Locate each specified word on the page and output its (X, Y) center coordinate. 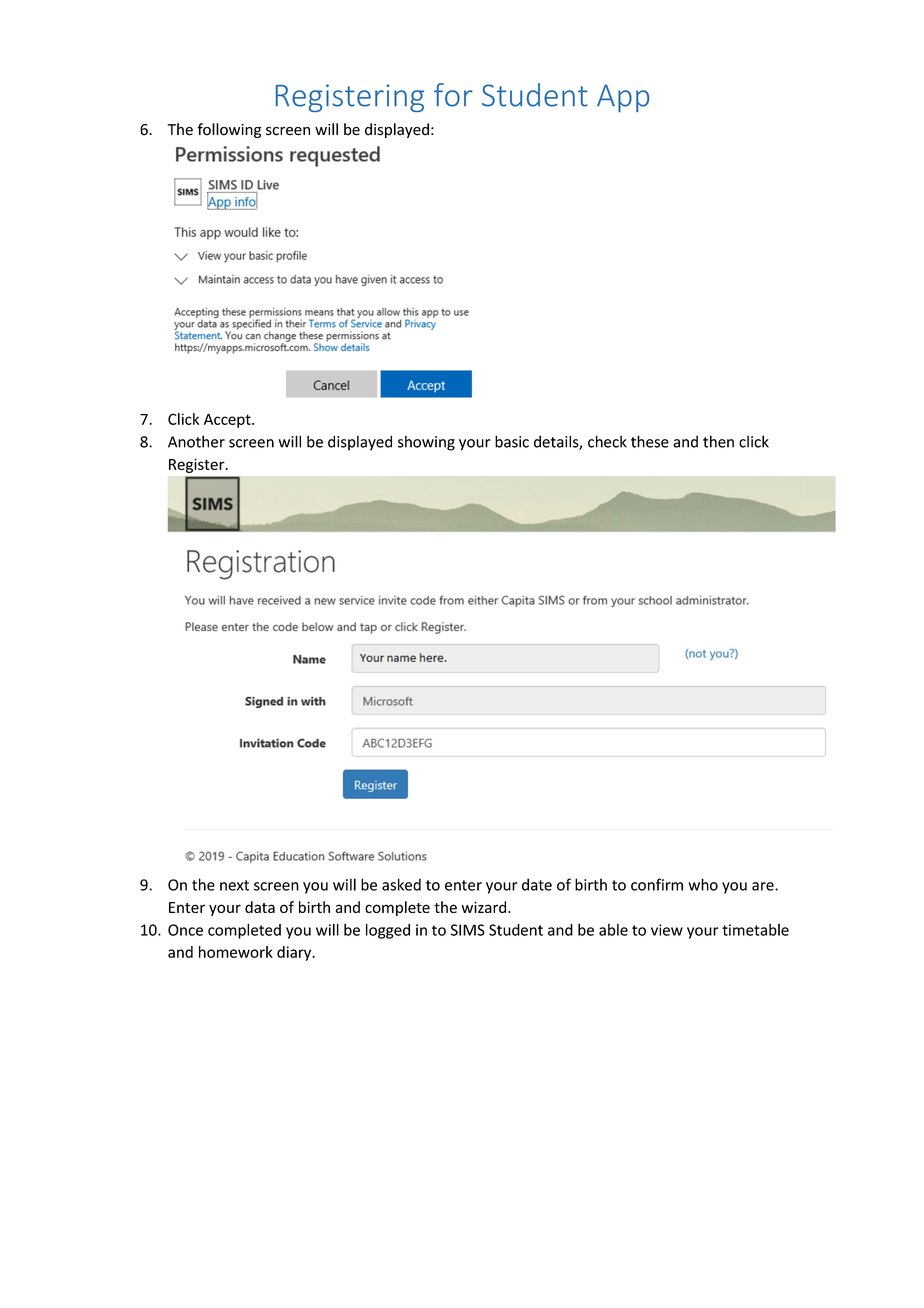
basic (512, 441)
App (623, 98)
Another (196, 441)
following (229, 130)
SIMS (468, 930)
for (453, 95)
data (260, 907)
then (718, 441)
